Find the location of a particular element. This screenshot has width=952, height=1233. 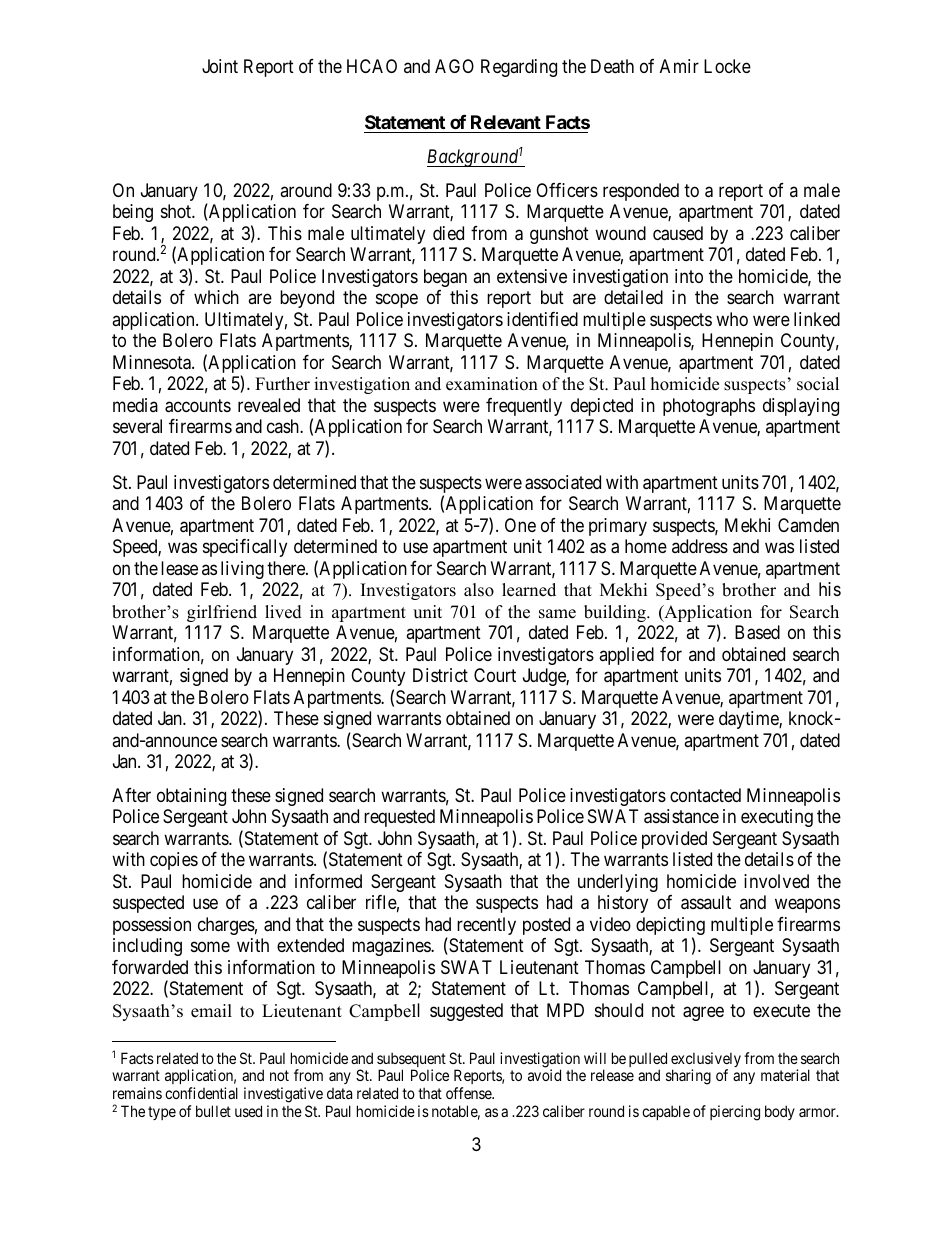

photographs is located at coordinates (709, 407).
